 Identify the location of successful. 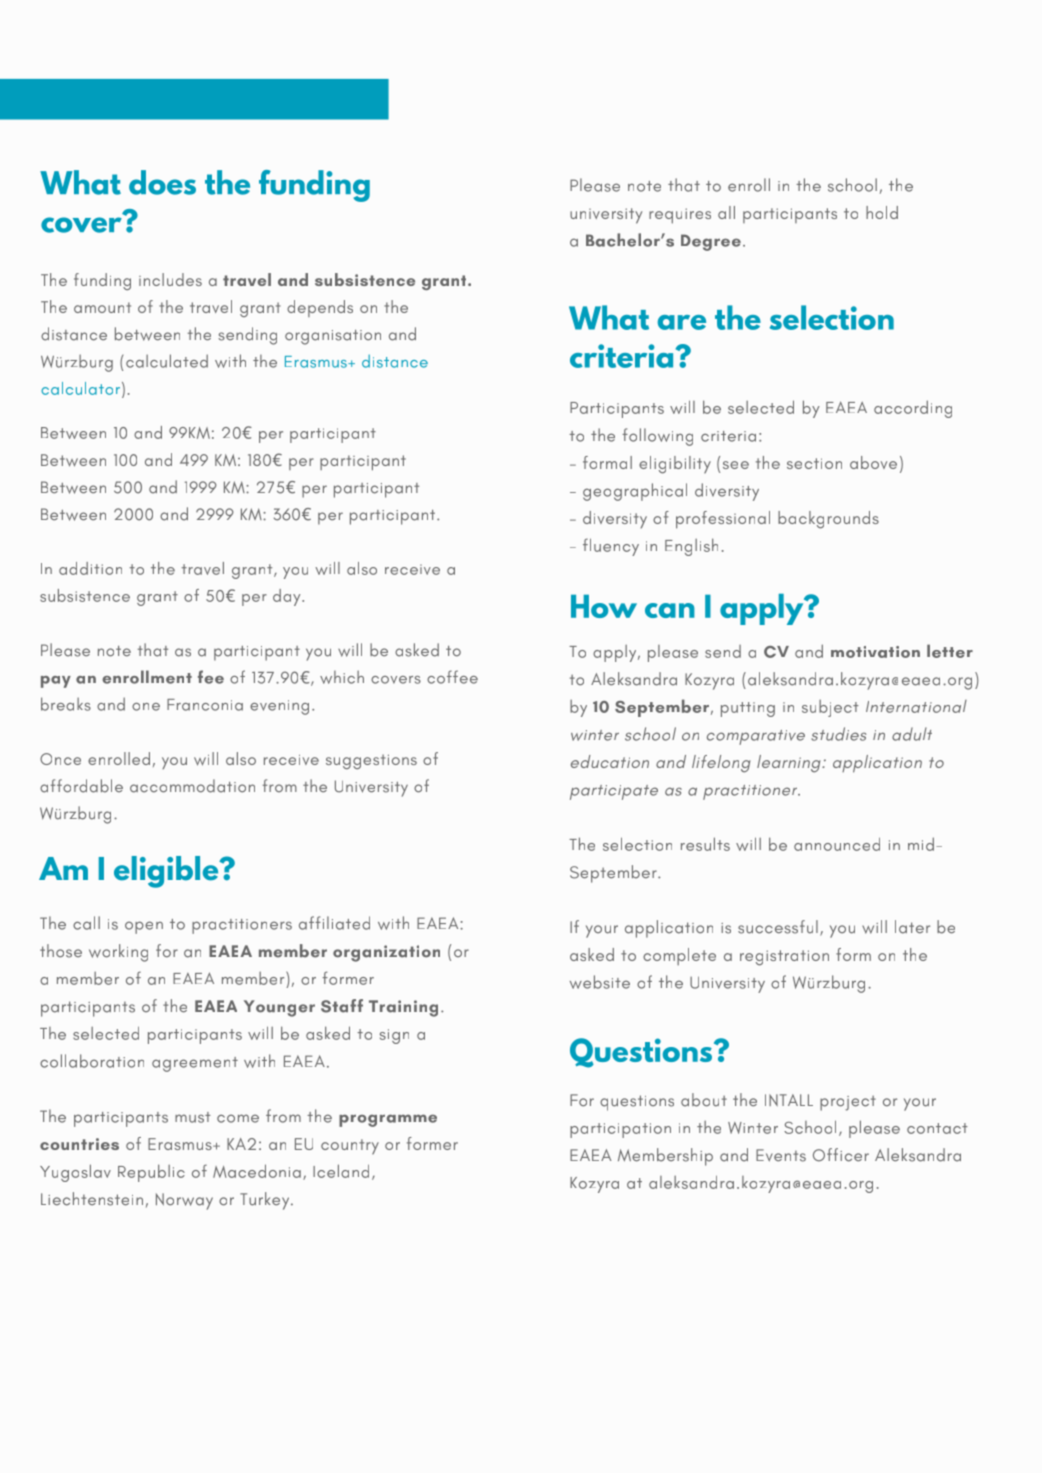
(778, 927).
